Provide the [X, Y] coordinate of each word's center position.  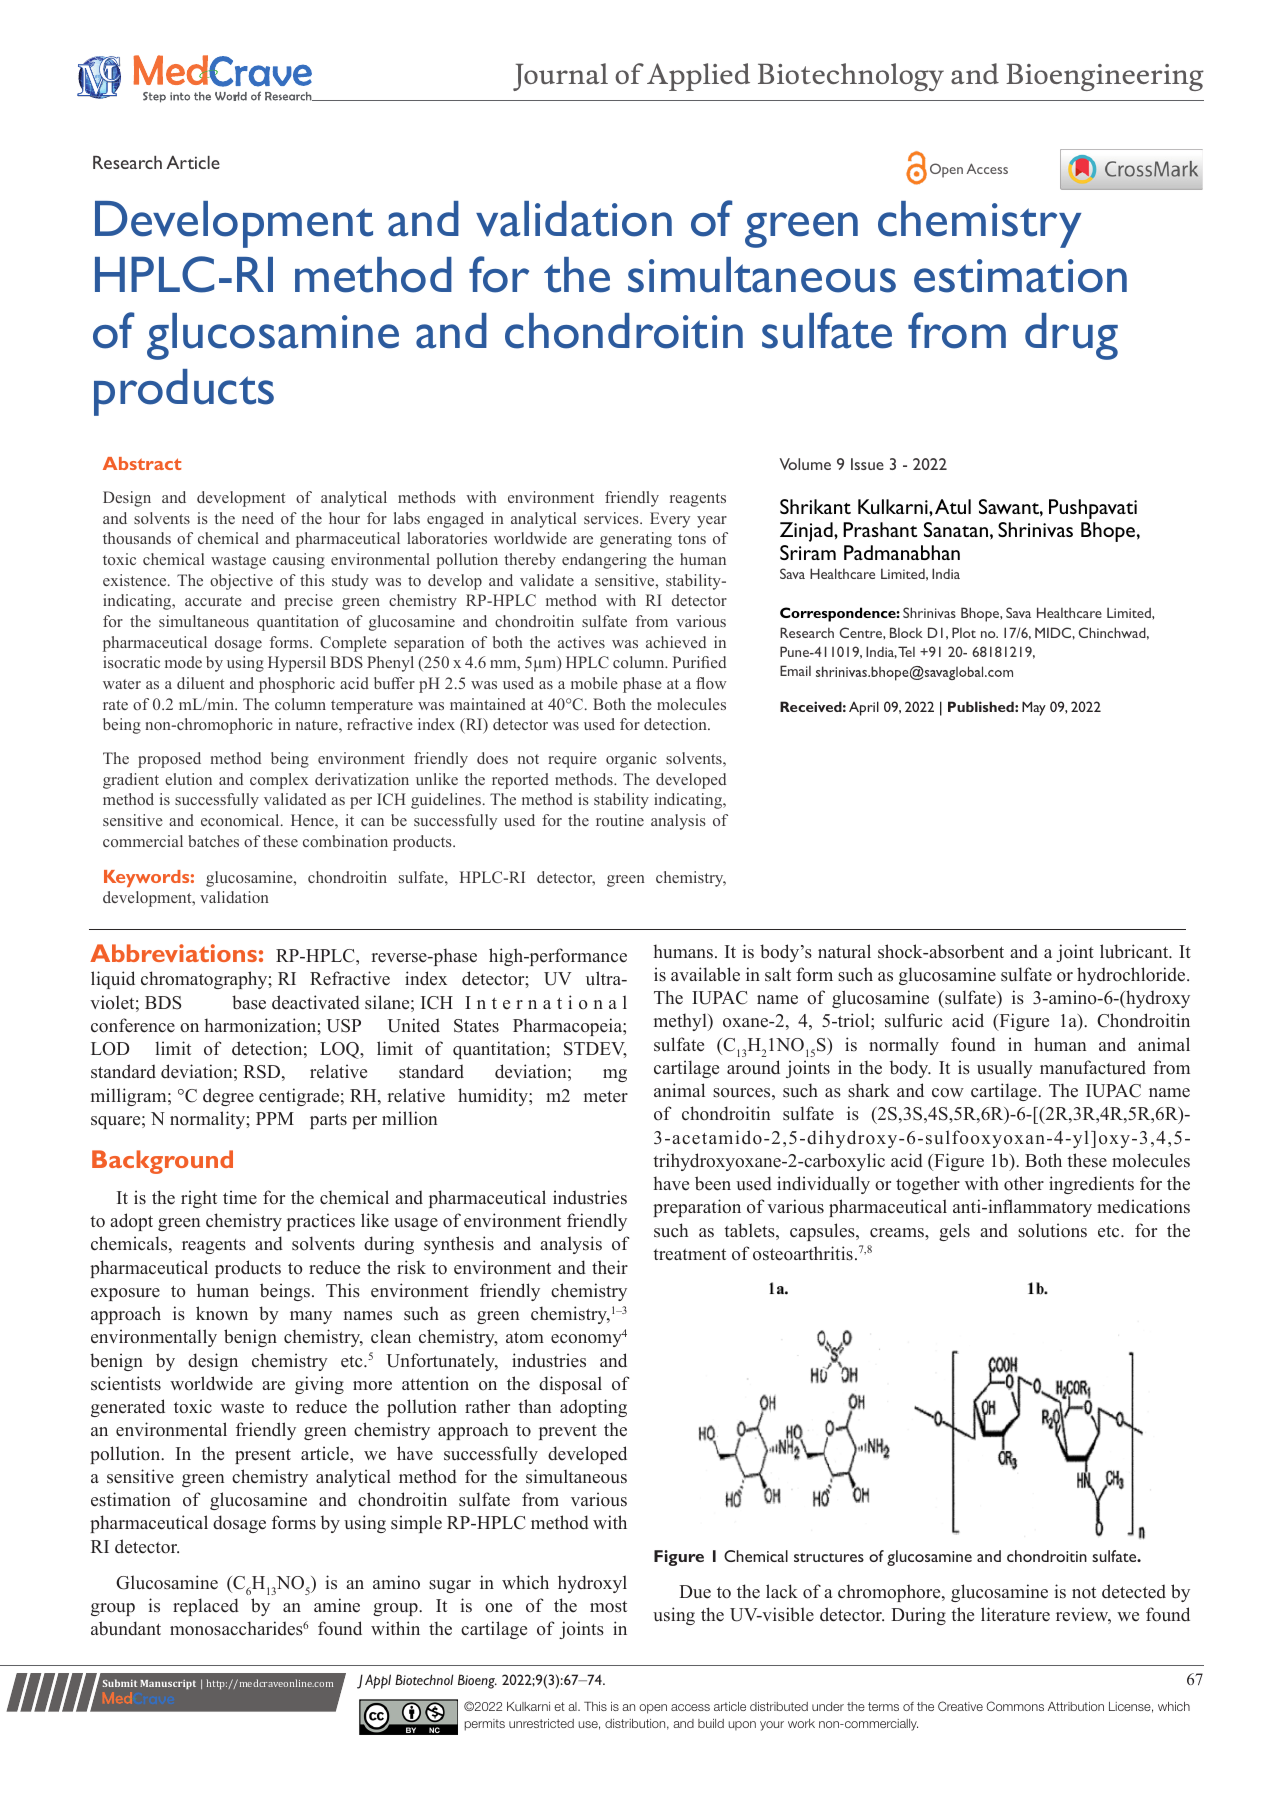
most [608, 1607]
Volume [805, 464]
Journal [560, 77]
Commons [1015, 1706]
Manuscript [168, 1684]
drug [1071, 336]
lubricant [1135, 951]
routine [620, 820]
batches [214, 841]
